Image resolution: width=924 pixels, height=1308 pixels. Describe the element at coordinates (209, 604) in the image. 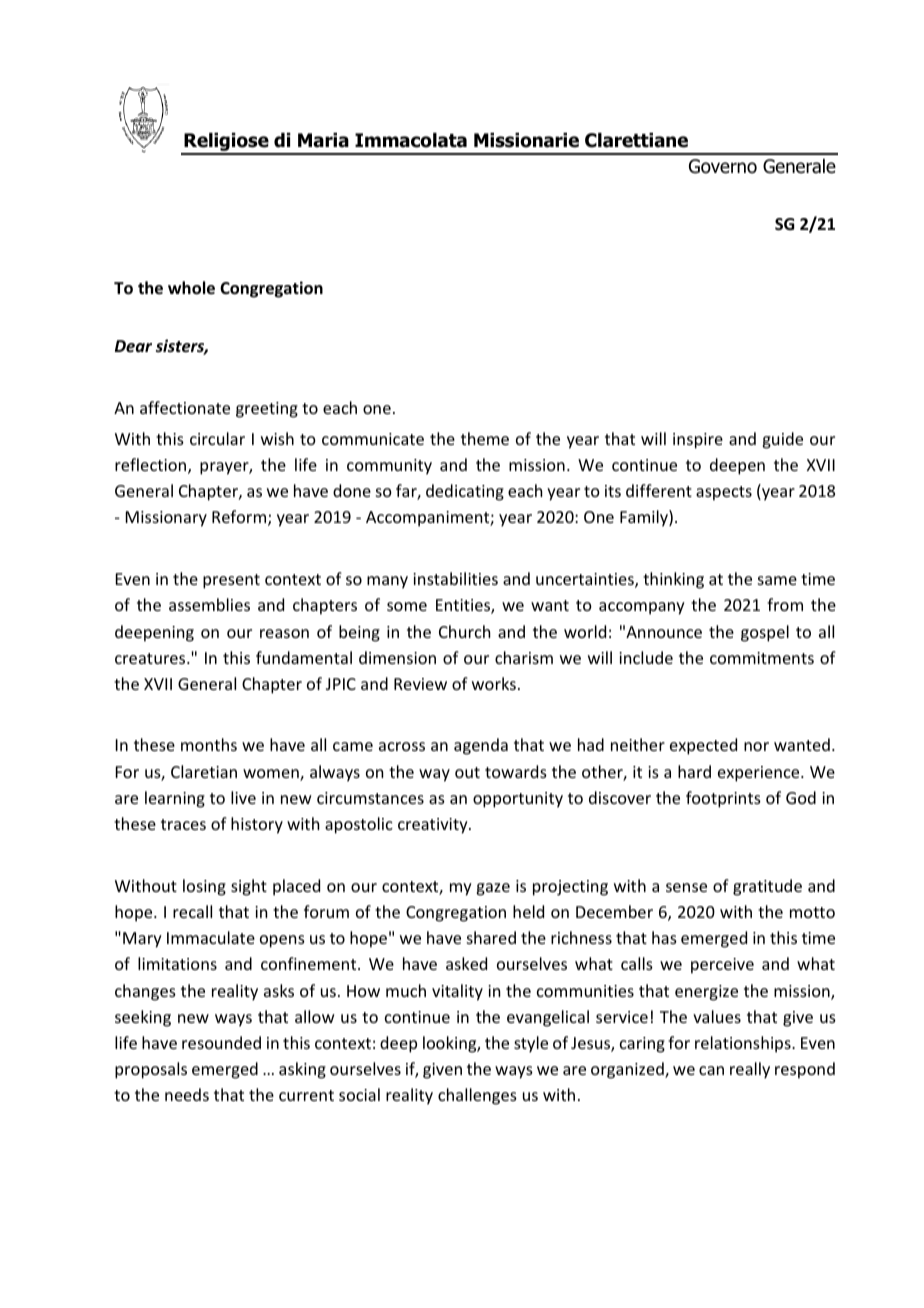

I see `assemblies` at that location.
